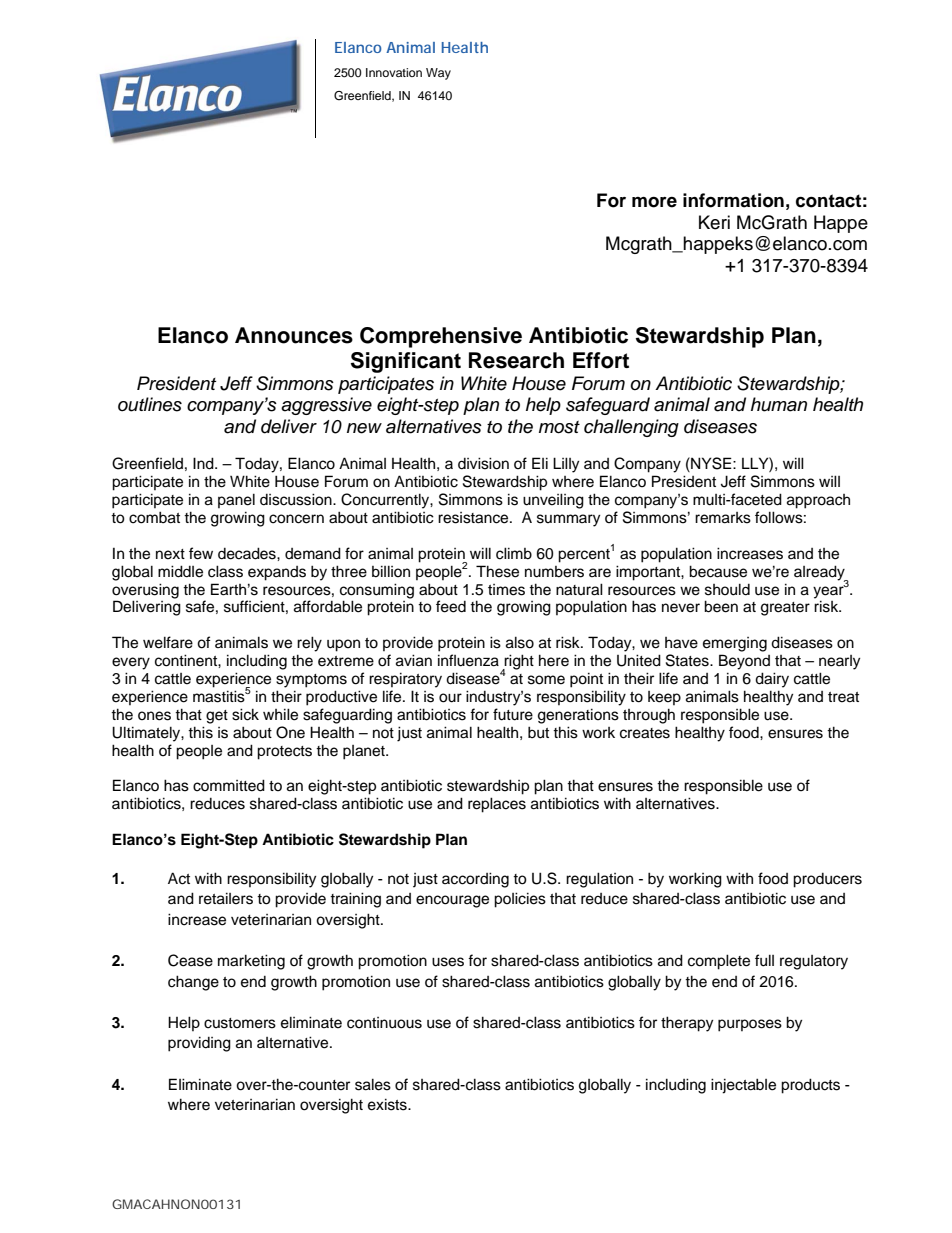 This document has height=1233, width=952. I want to click on Way, so click(438, 74).
